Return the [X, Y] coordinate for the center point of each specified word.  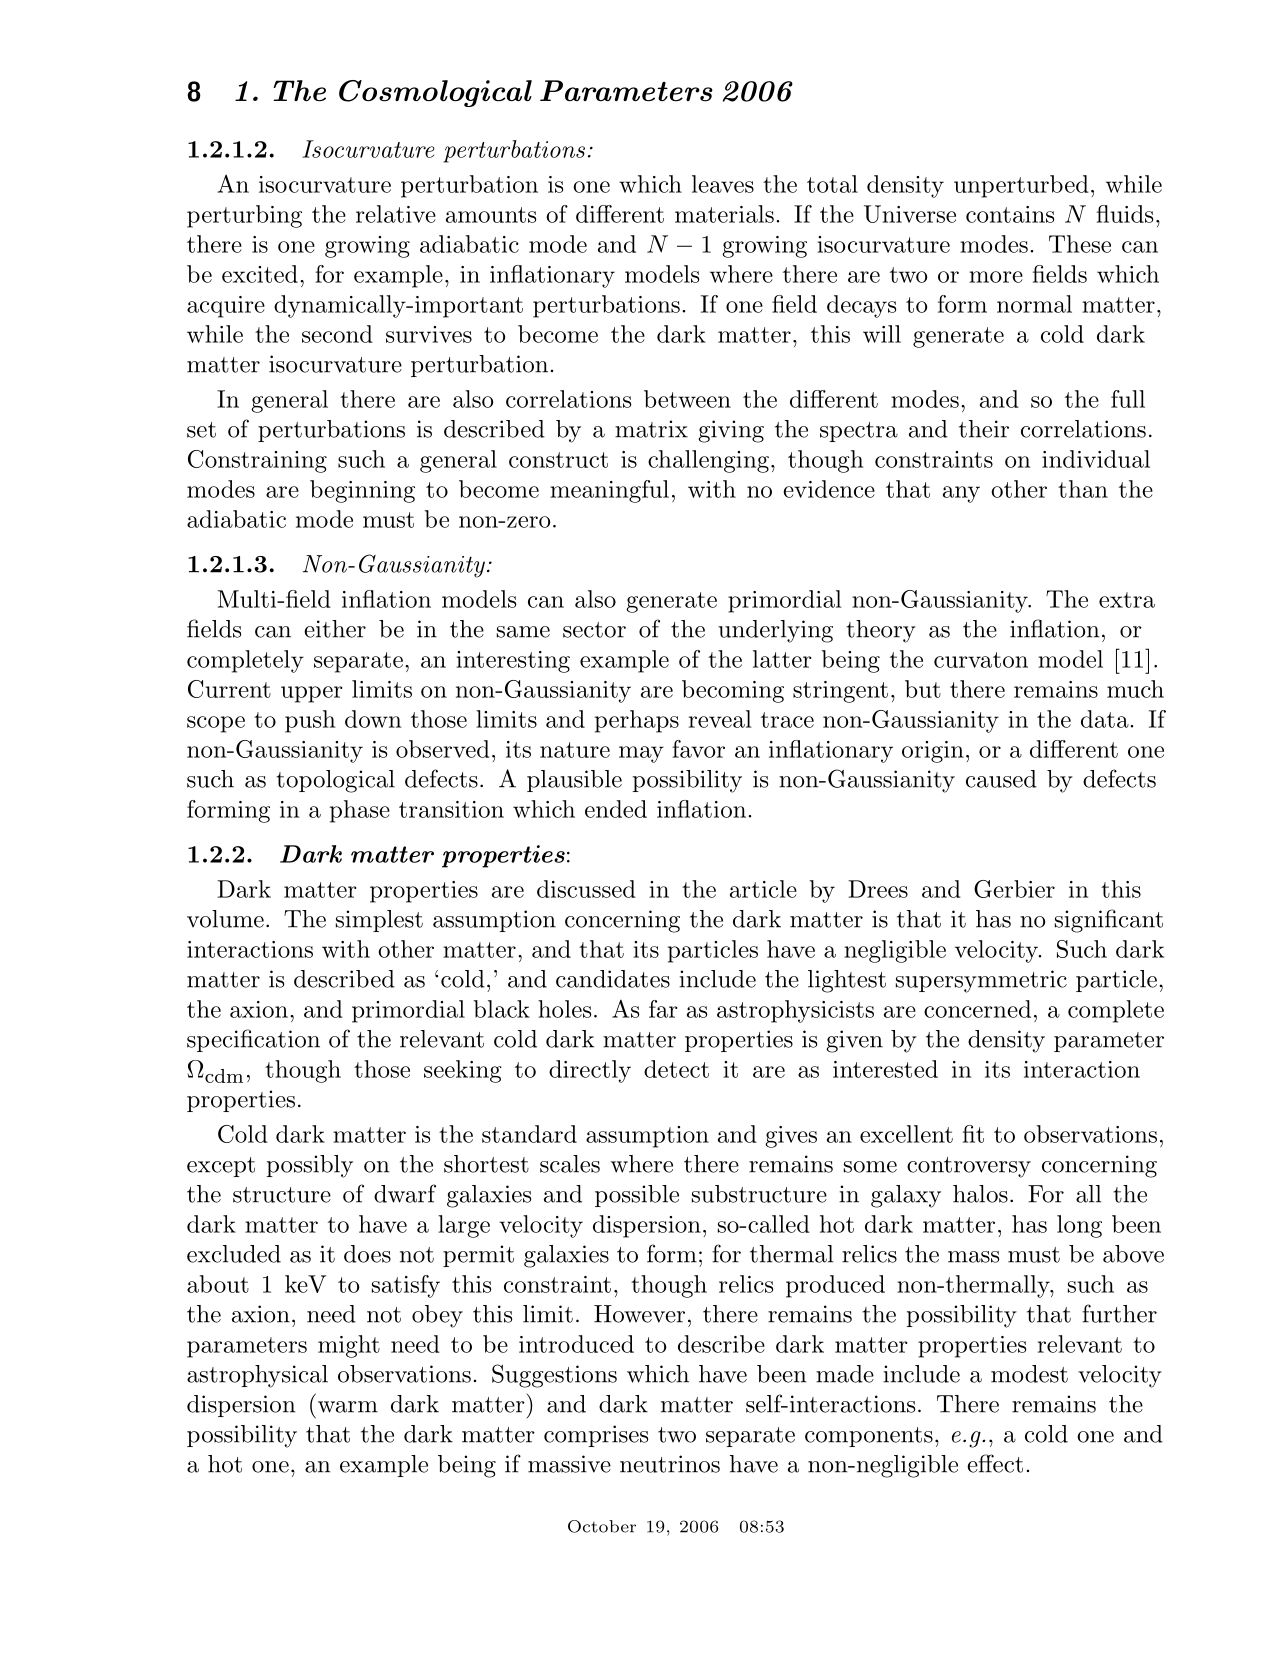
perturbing [244, 216]
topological [335, 781]
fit [973, 1134]
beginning [362, 491]
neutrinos [670, 1464]
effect [995, 1463]
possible [637, 1196]
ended [616, 809]
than [1083, 489]
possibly [309, 1166]
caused [1001, 779]
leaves [723, 184]
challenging [708, 461]
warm [348, 1407]
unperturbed [1021, 186]
